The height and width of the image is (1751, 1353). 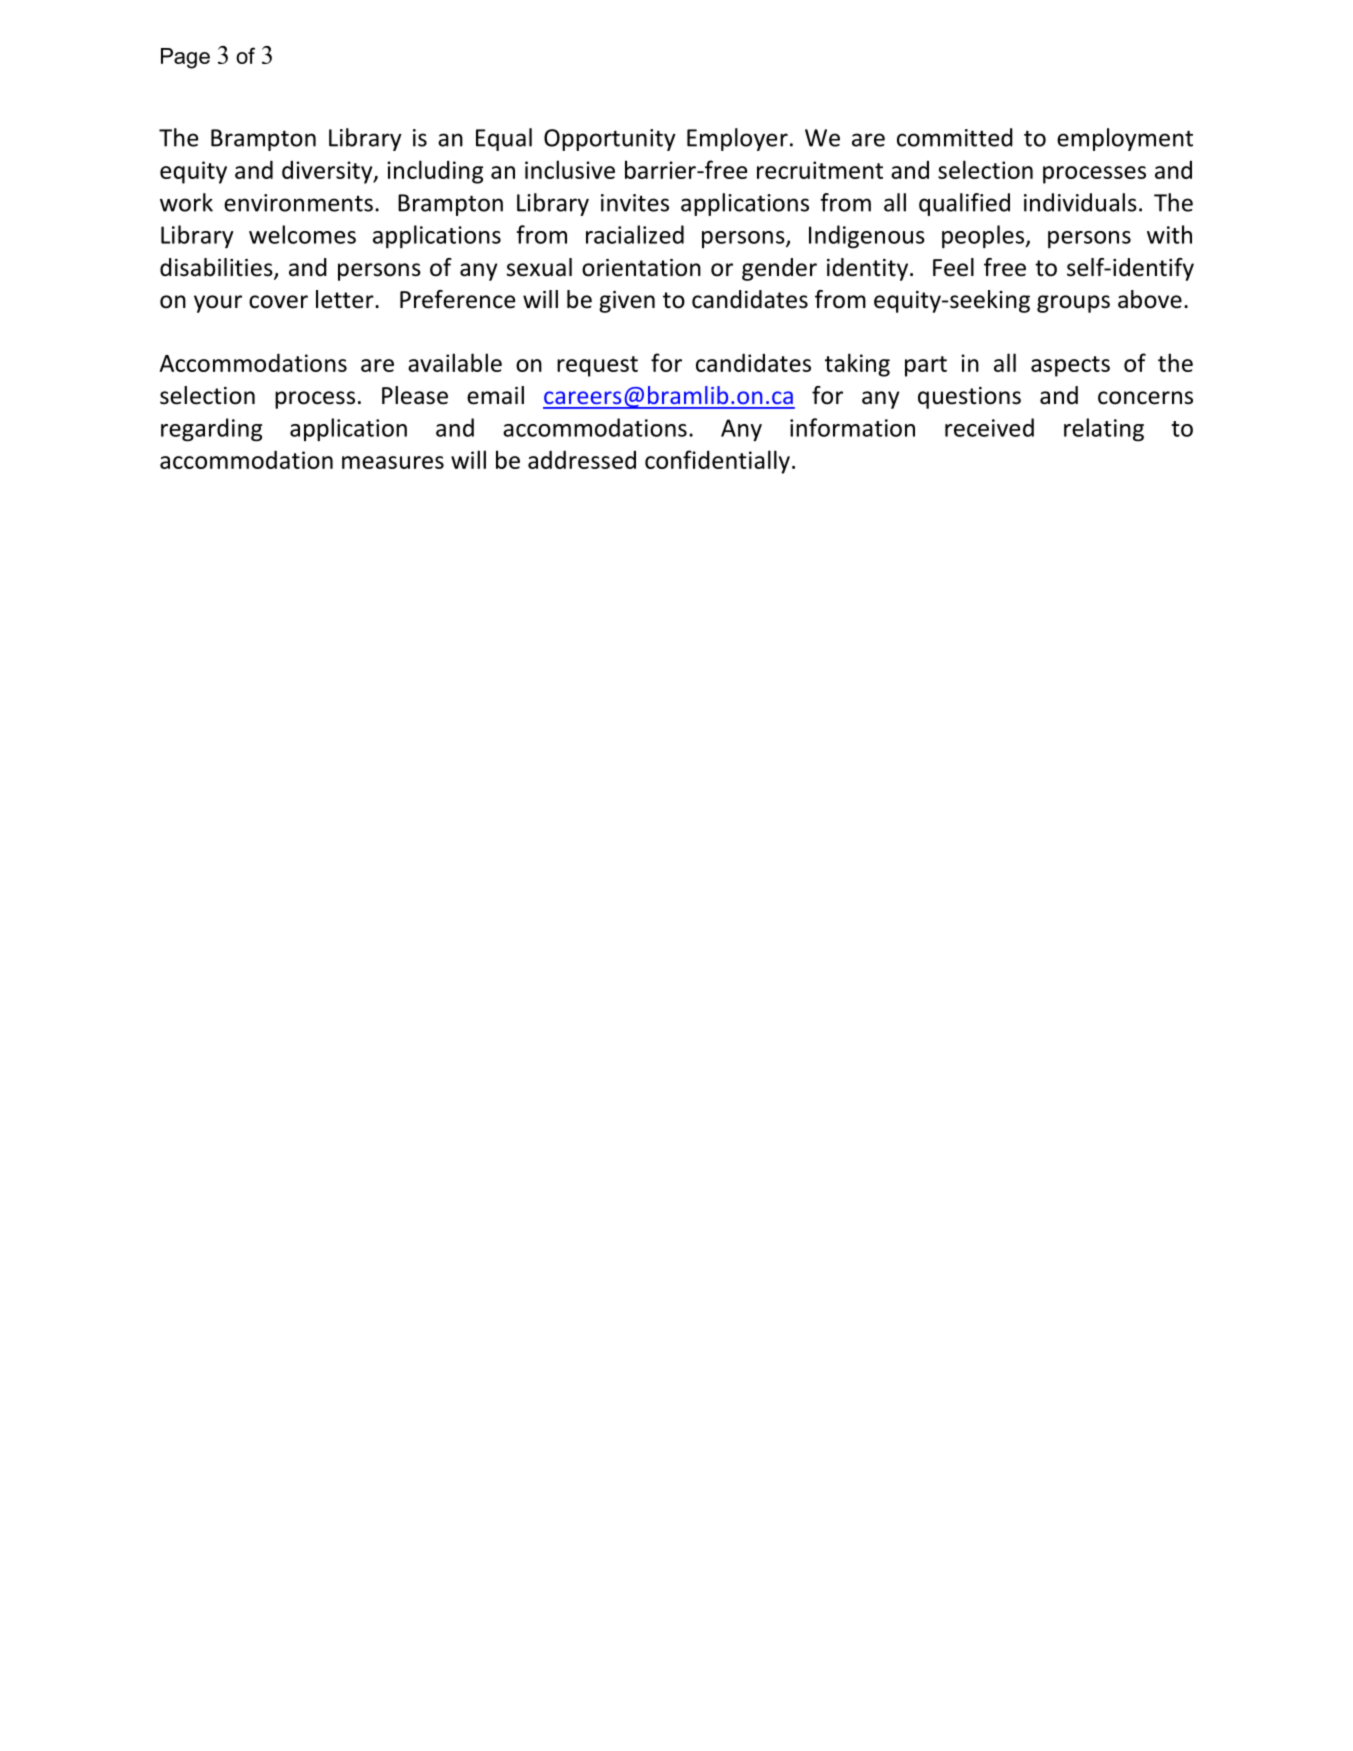 What do you see at coordinates (217, 268) in the image?
I see `disabilities` at bounding box center [217, 268].
